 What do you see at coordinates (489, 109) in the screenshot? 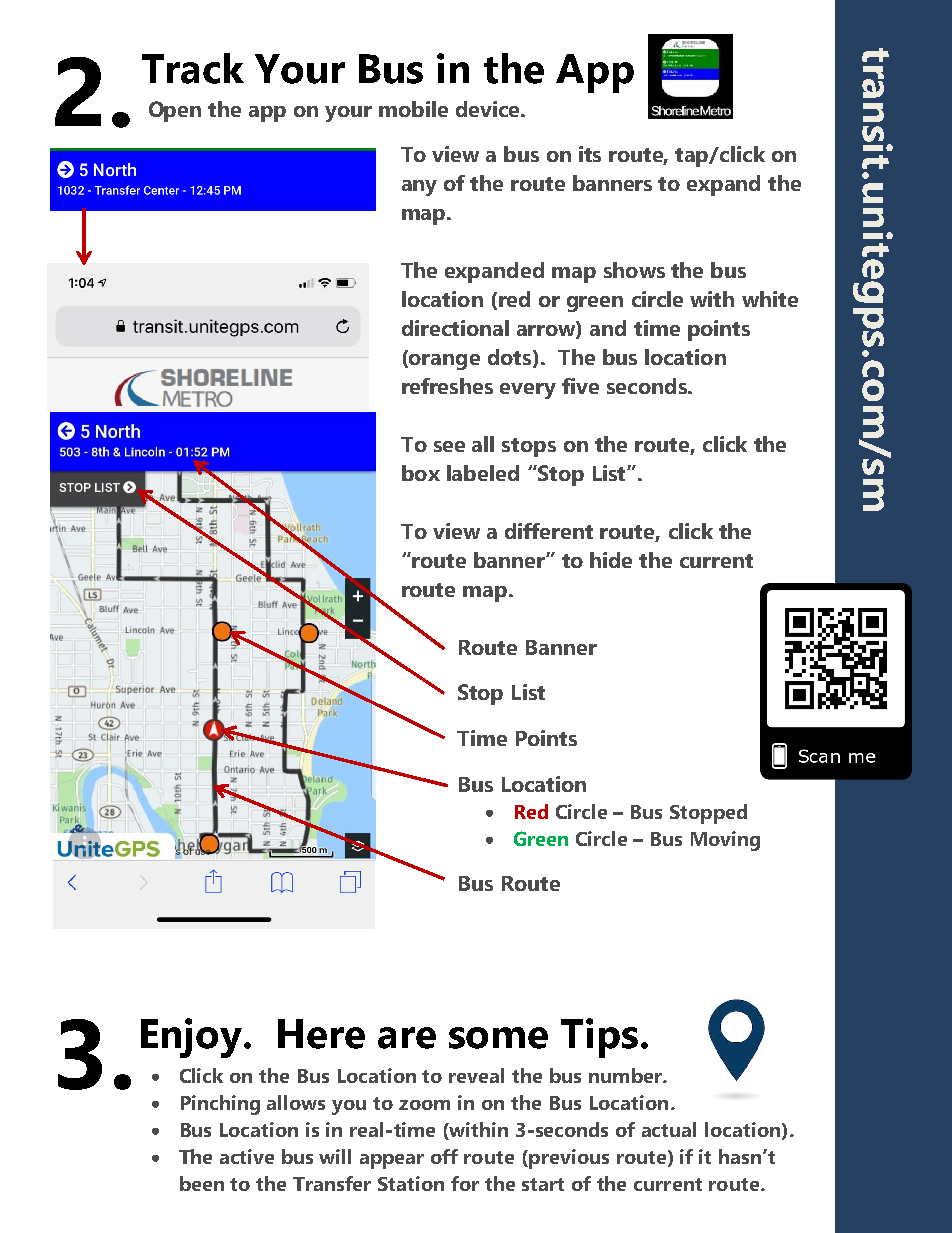
I see `device` at bounding box center [489, 109].
